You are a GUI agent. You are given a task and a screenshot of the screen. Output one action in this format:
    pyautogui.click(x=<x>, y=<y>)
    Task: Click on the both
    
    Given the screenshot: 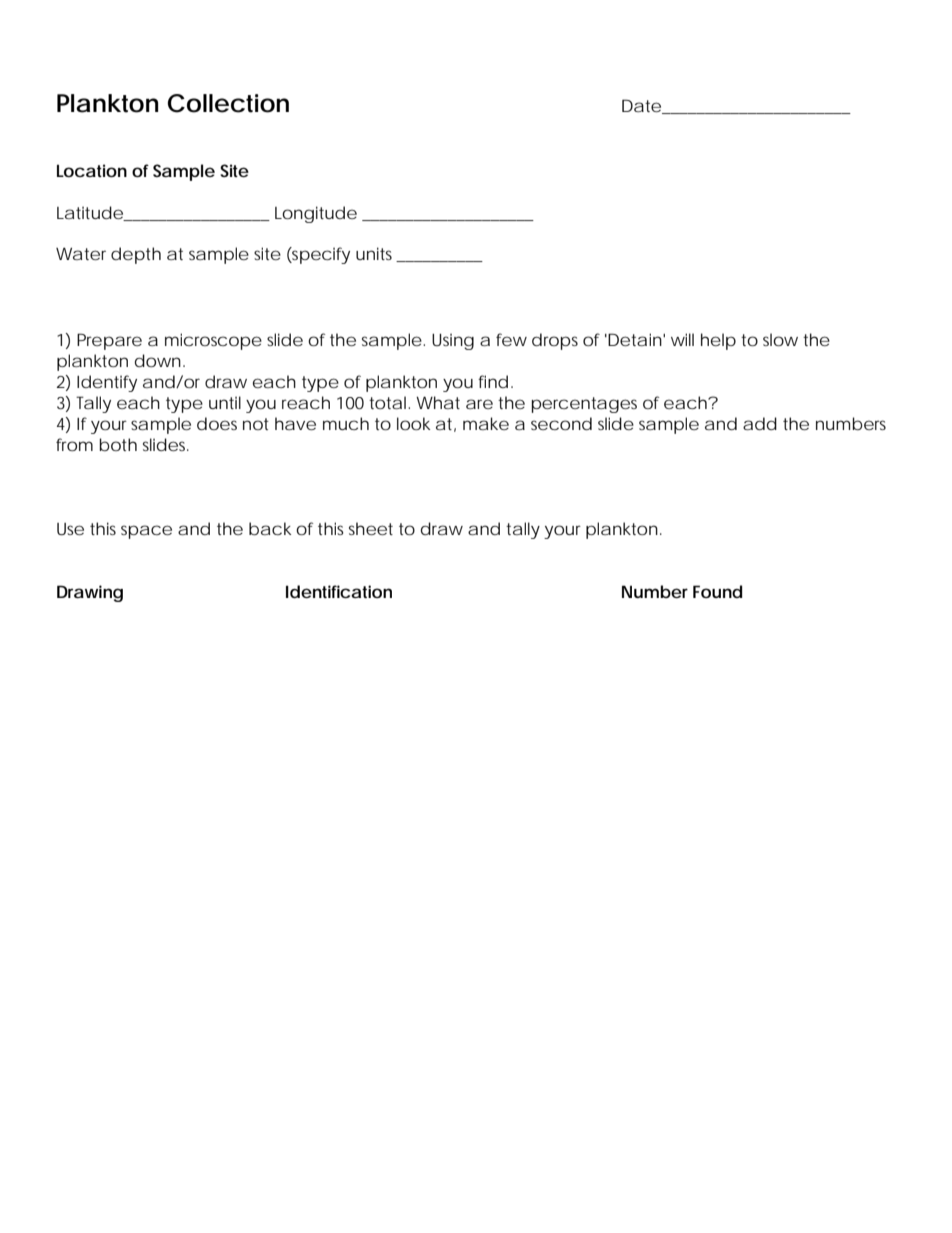 What is the action you would take?
    pyautogui.click(x=118, y=444)
